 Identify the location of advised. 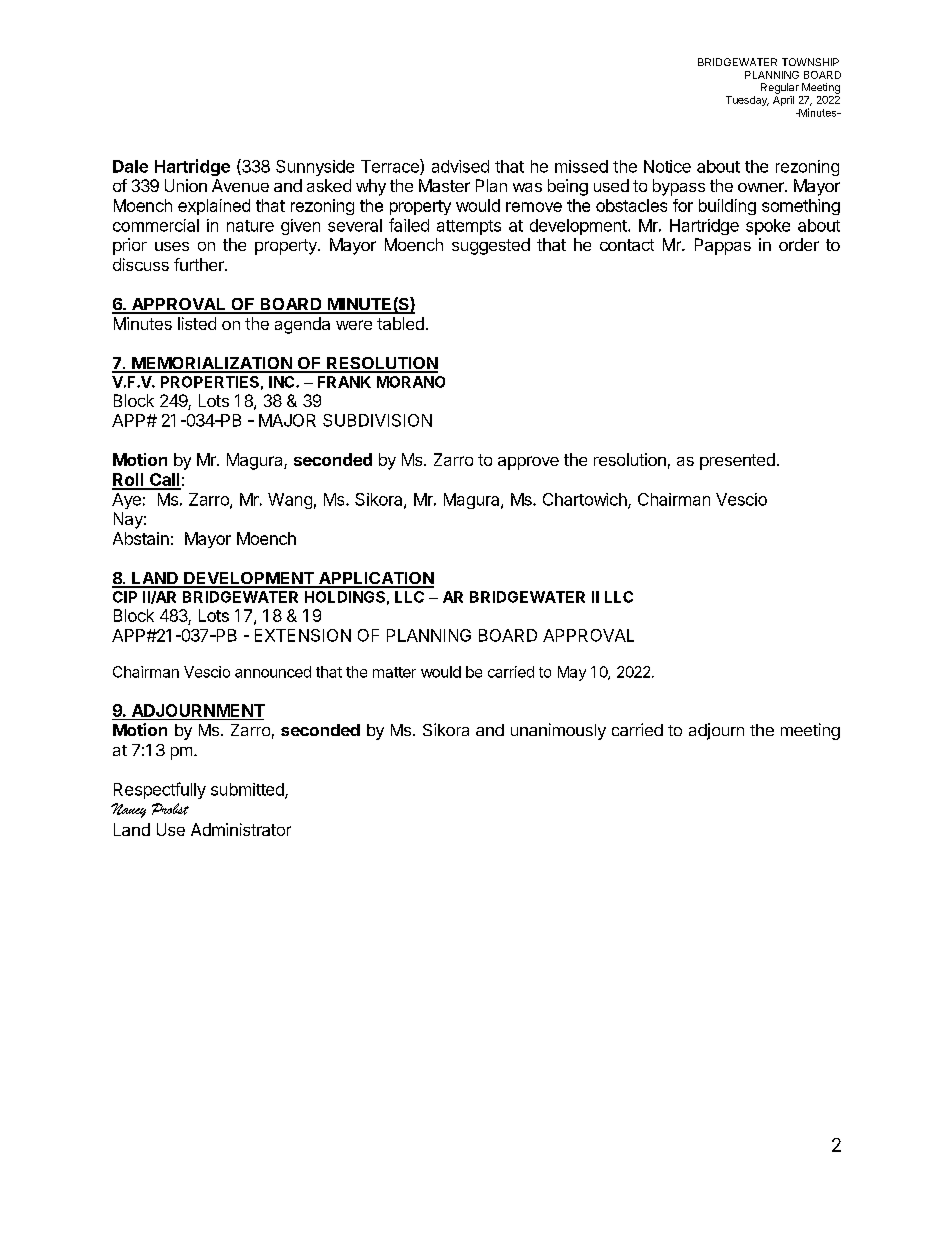
(460, 166).
